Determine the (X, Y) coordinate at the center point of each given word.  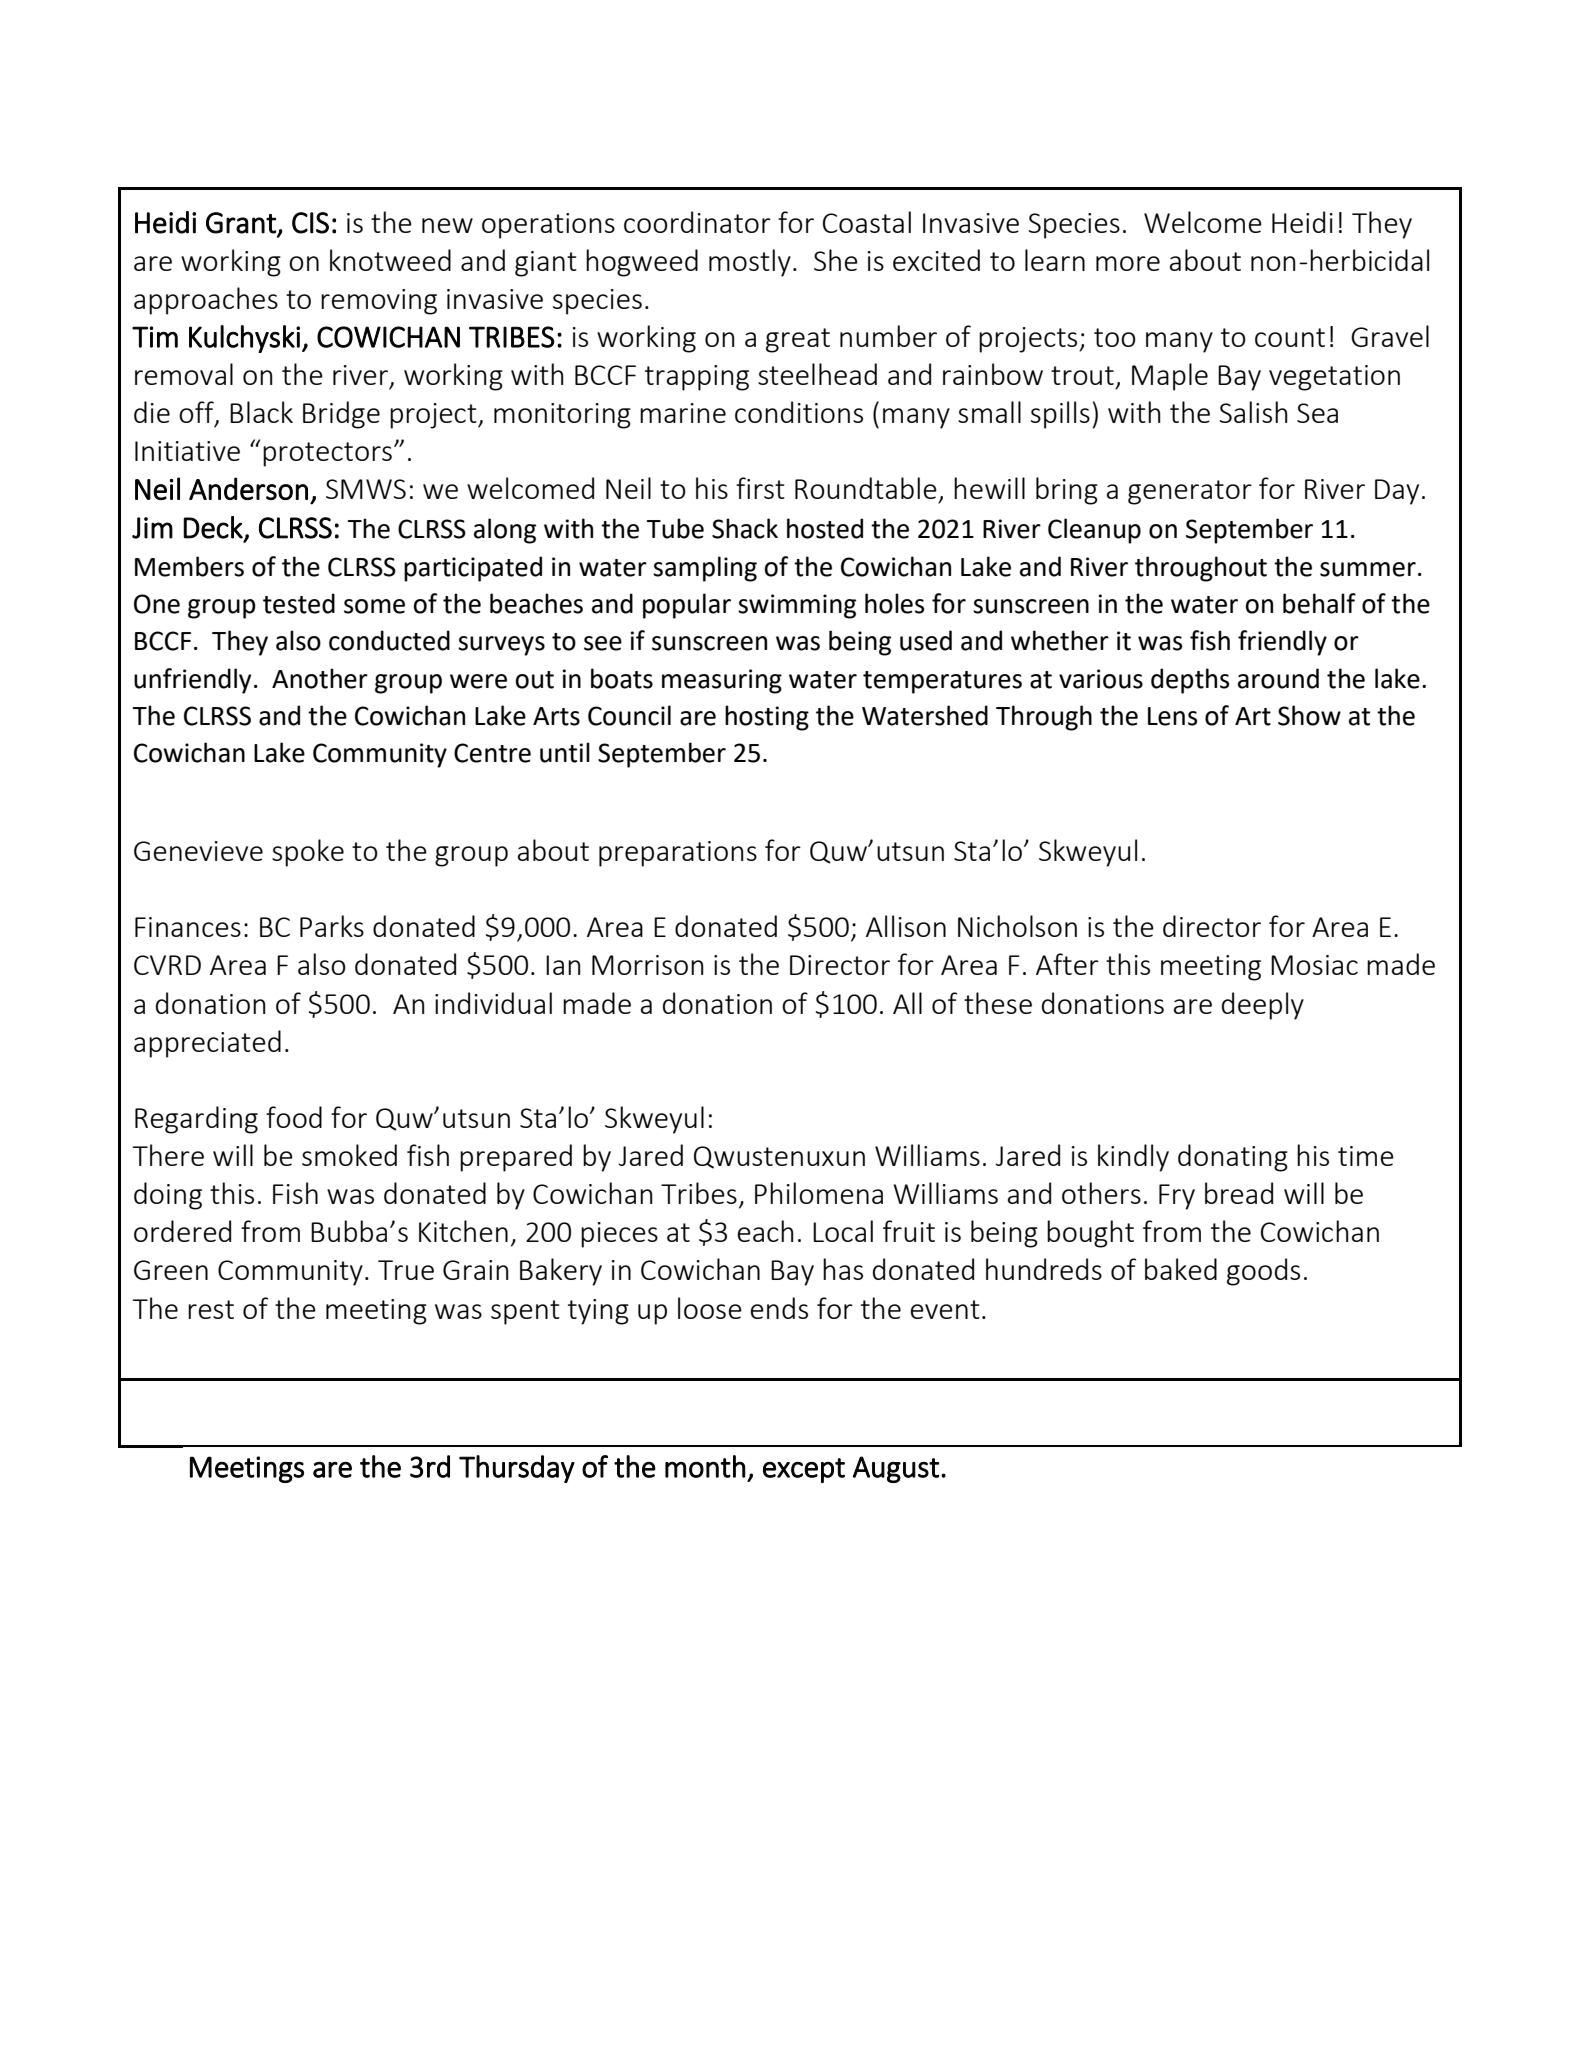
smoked (349, 1155)
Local (843, 1231)
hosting (767, 718)
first (760, 488)
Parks (332, 926)
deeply (1263, 1006)
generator (1190, 492)
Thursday (517, 1469)
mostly (750, 263)
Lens (1172, 716)
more (1128, 263)
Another (320, 678)
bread (1239, 1193)
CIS (310, 223)
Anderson (248, 488)
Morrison (648, 965)
